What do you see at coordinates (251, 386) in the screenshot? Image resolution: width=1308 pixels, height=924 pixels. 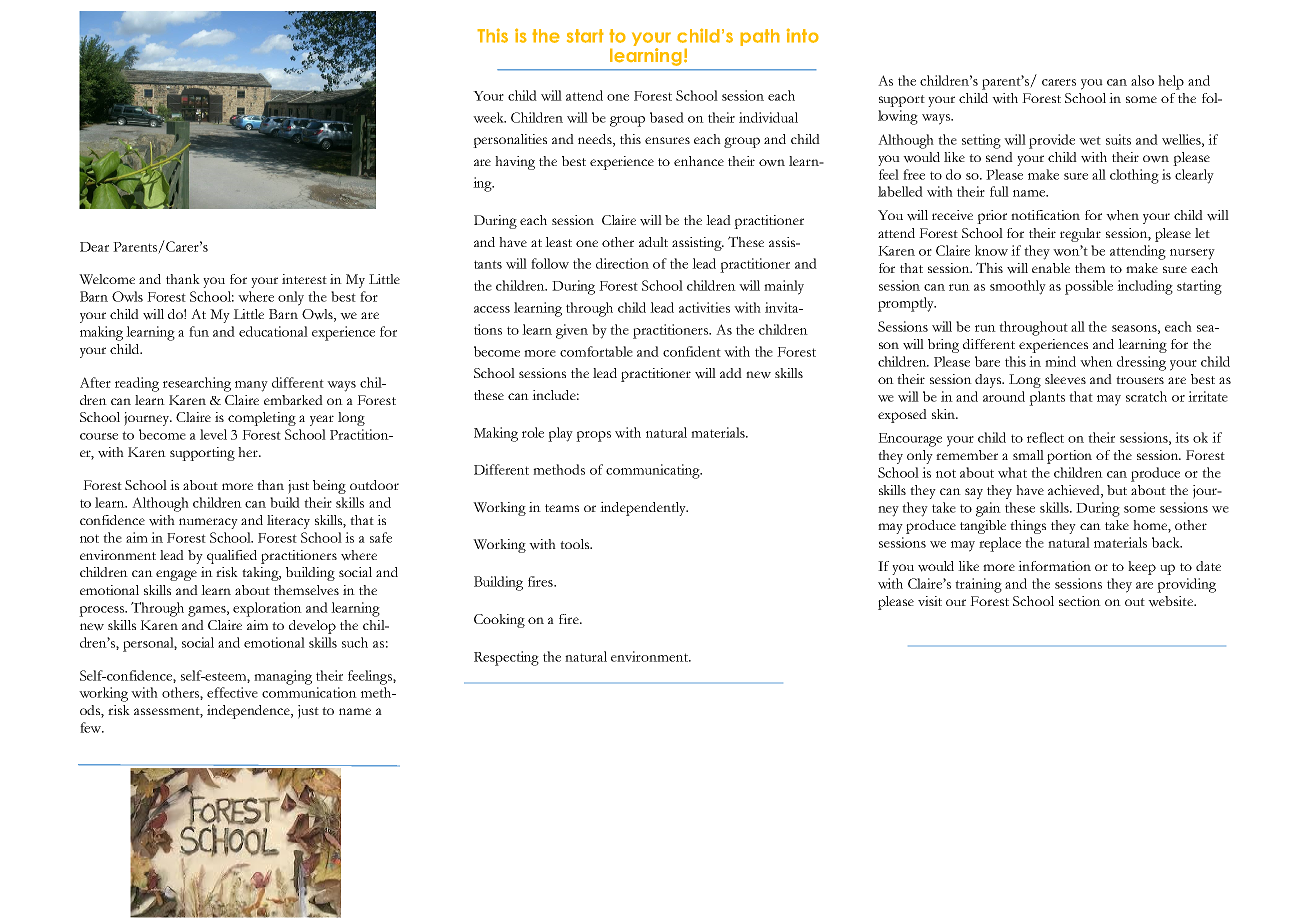 I see `many` at bounding box center [251, 386].
